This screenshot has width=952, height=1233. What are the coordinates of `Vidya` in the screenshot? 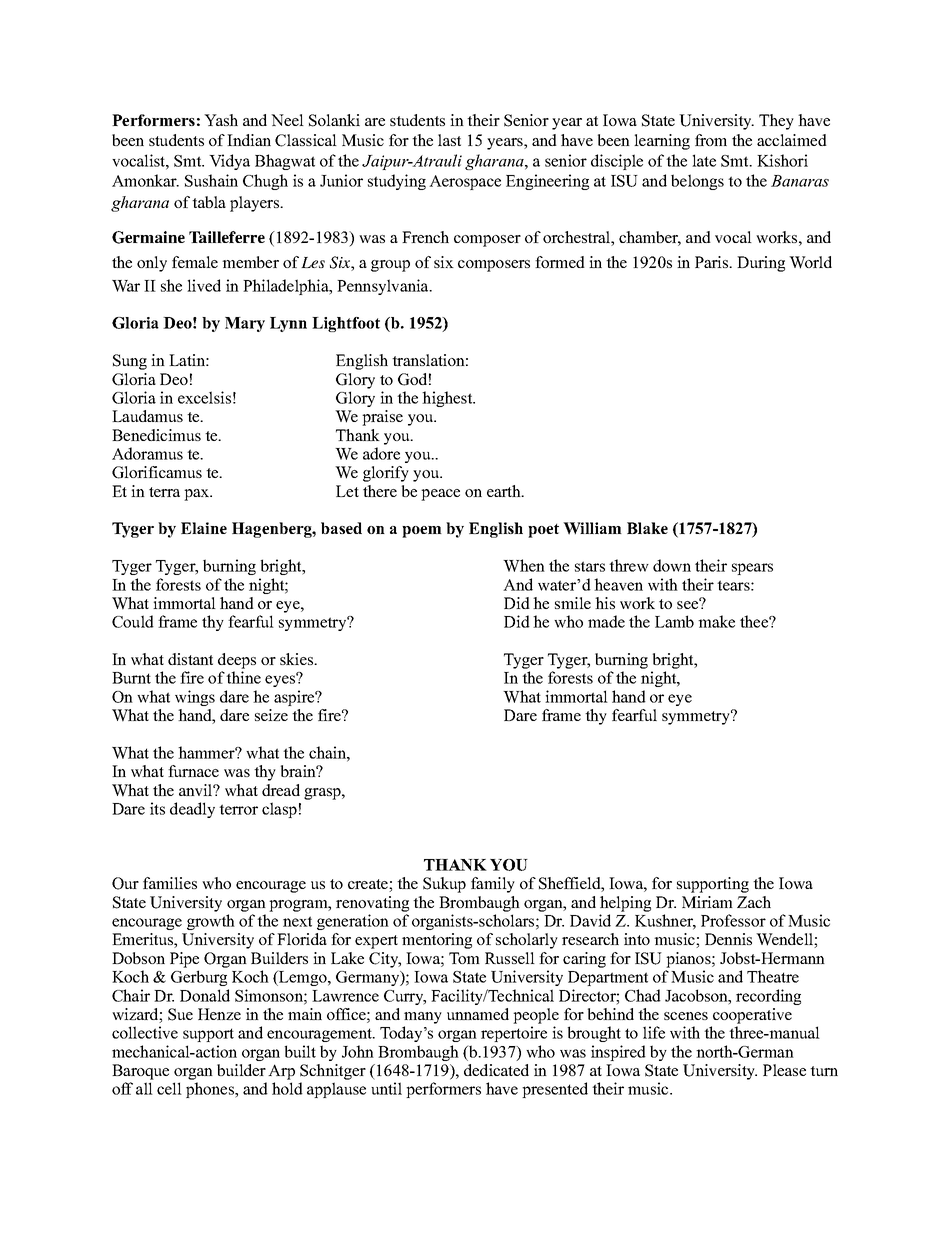 It's located at (229, 162).
